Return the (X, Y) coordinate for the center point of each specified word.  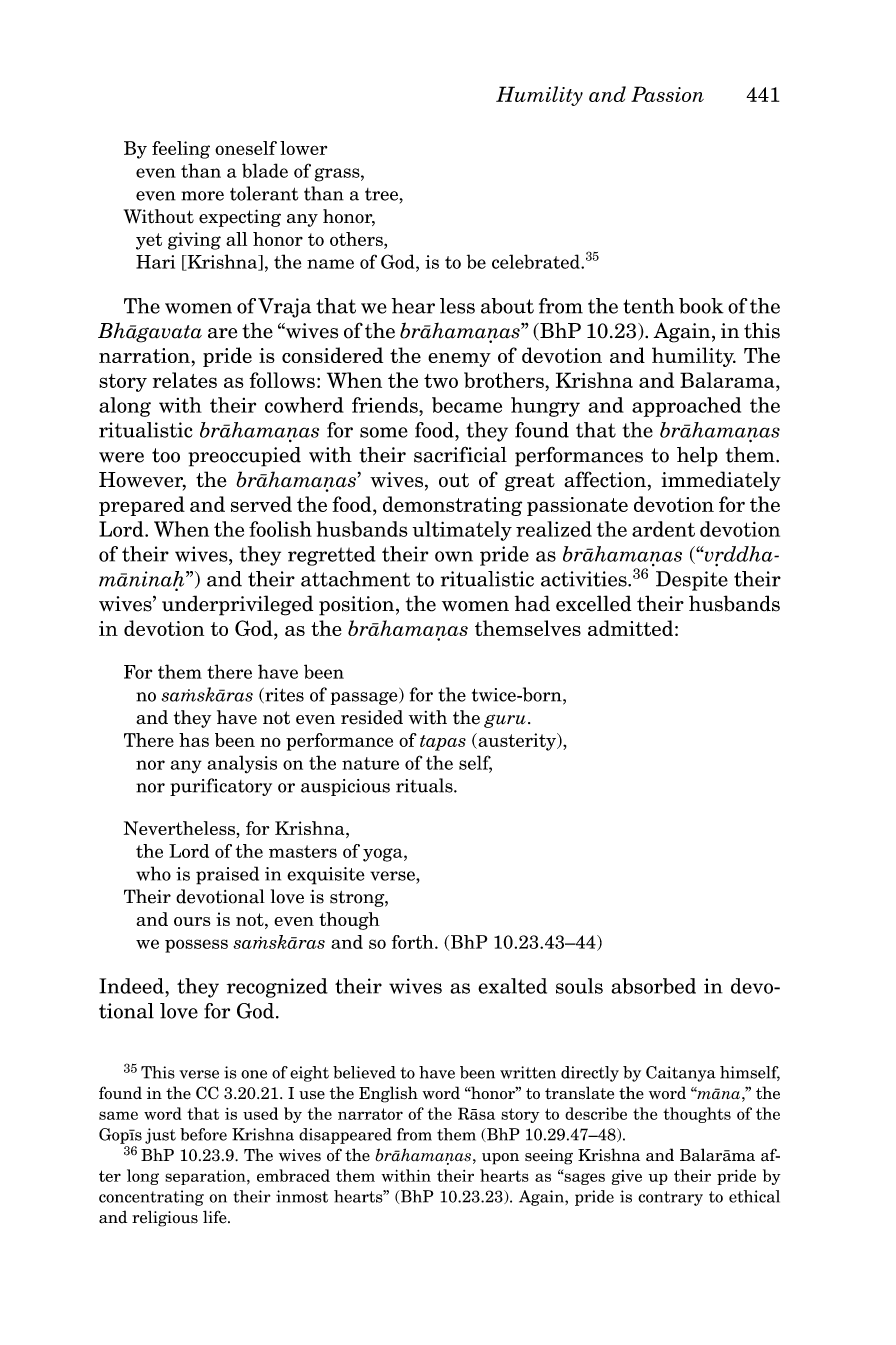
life (216, 1217)
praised (227, 875)
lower (303, 148)
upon (500, 1159)
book (701, 306)
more (202, 196)
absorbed (653, 986)
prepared (142, 506)
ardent (663, 529)
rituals (425, 785)
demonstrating (452, 506)
